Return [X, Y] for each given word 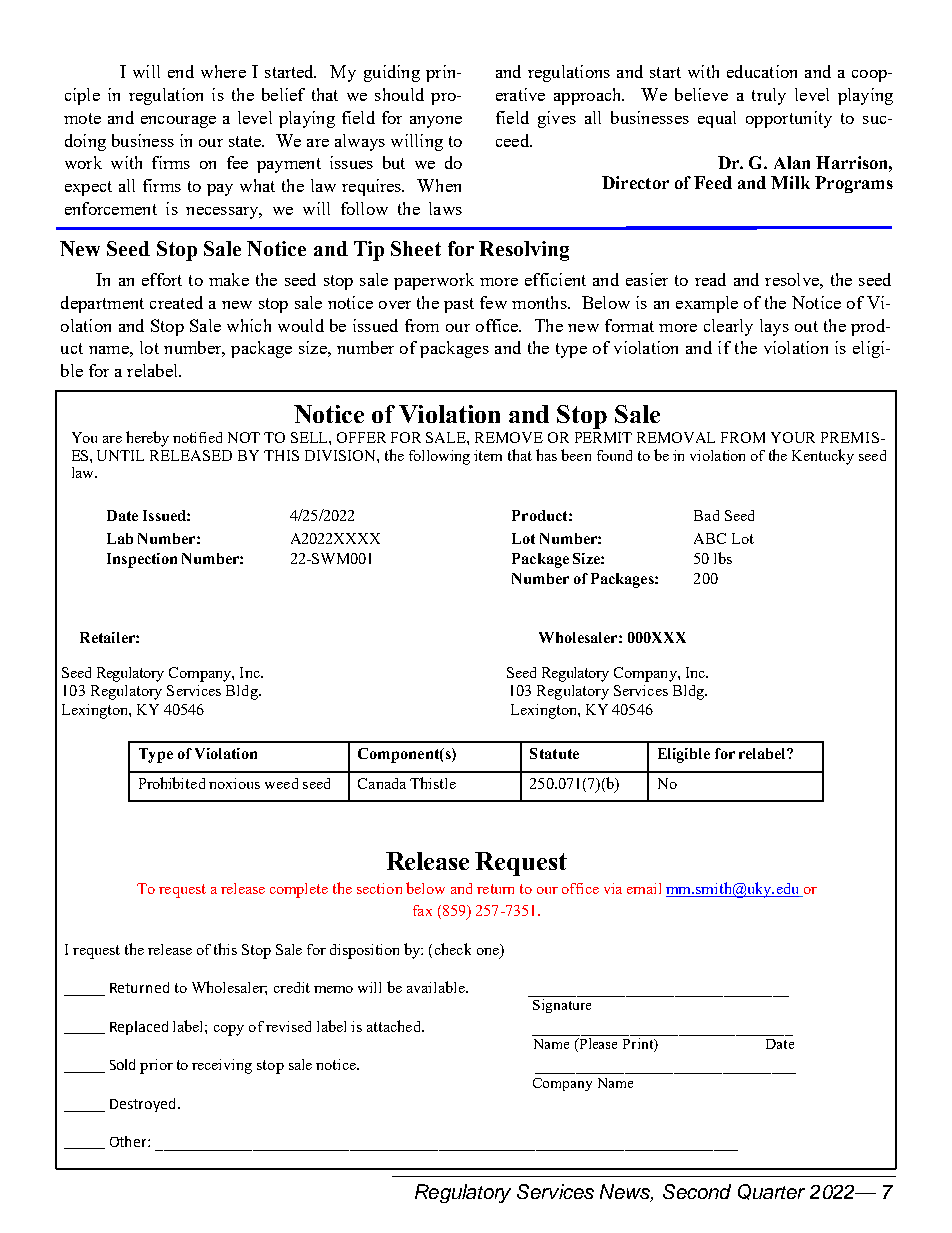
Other [129, 1141]
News [626, 1193]
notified [197, 437]
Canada [382, 783]
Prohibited [172, 783]
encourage [178, 122]
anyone [436, 122]
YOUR [793, 437]
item [488, 455]
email [644, 888]
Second [697, 1191]
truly [769, 96]
